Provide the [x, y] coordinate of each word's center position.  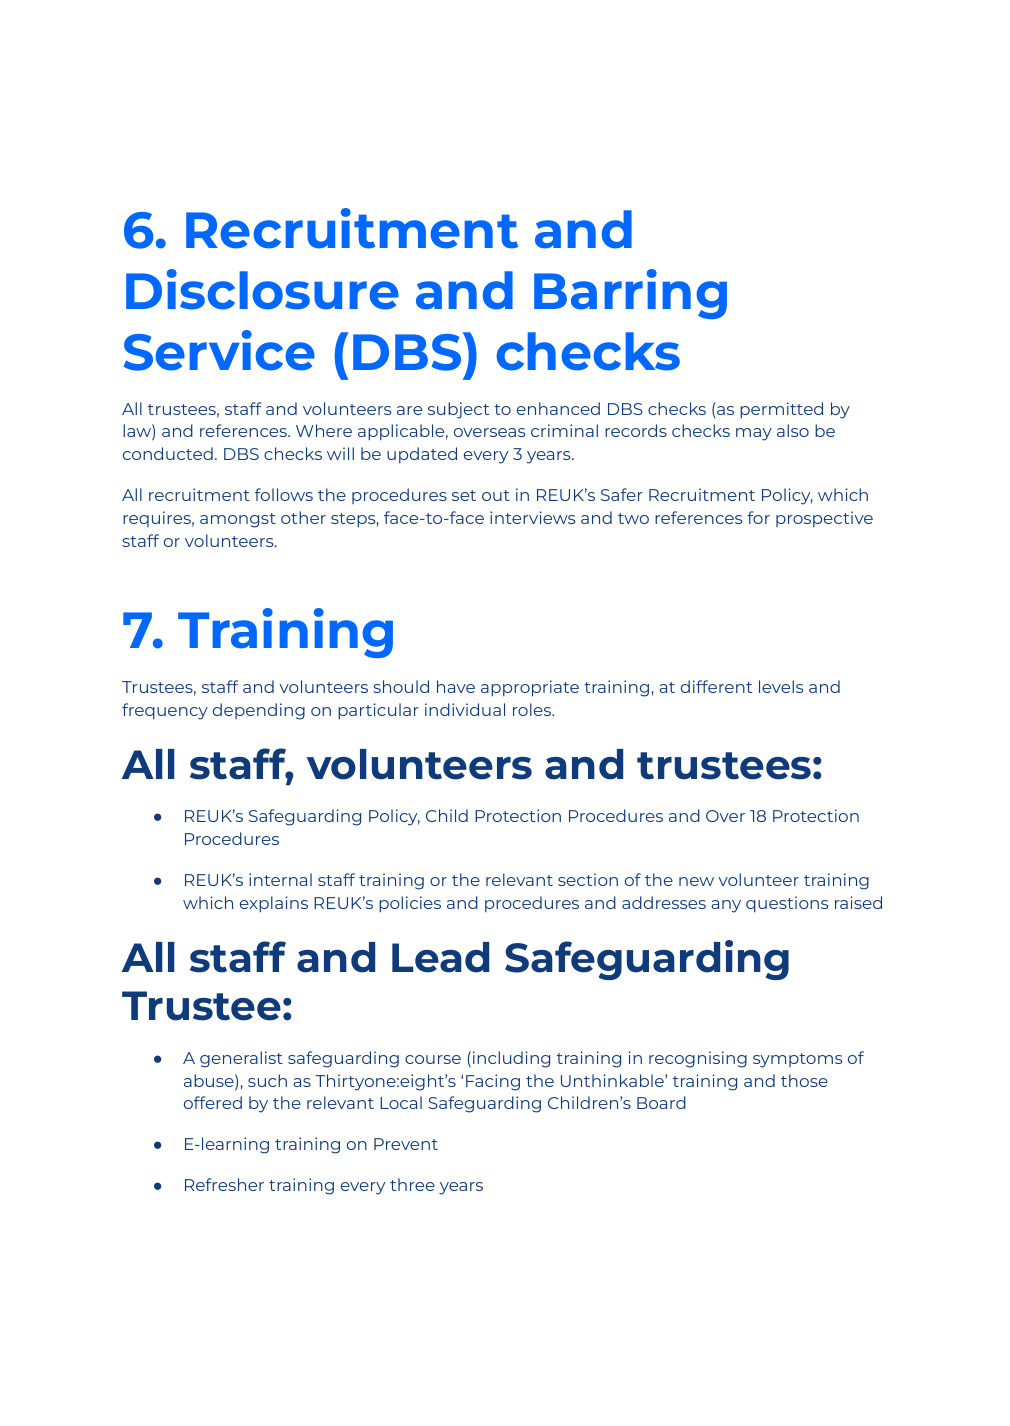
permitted [781, 410]
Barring [630, 294]
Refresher [224, 1184]
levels [781, 686]
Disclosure [262, 289]
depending [259, 711]
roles [533, 709]
